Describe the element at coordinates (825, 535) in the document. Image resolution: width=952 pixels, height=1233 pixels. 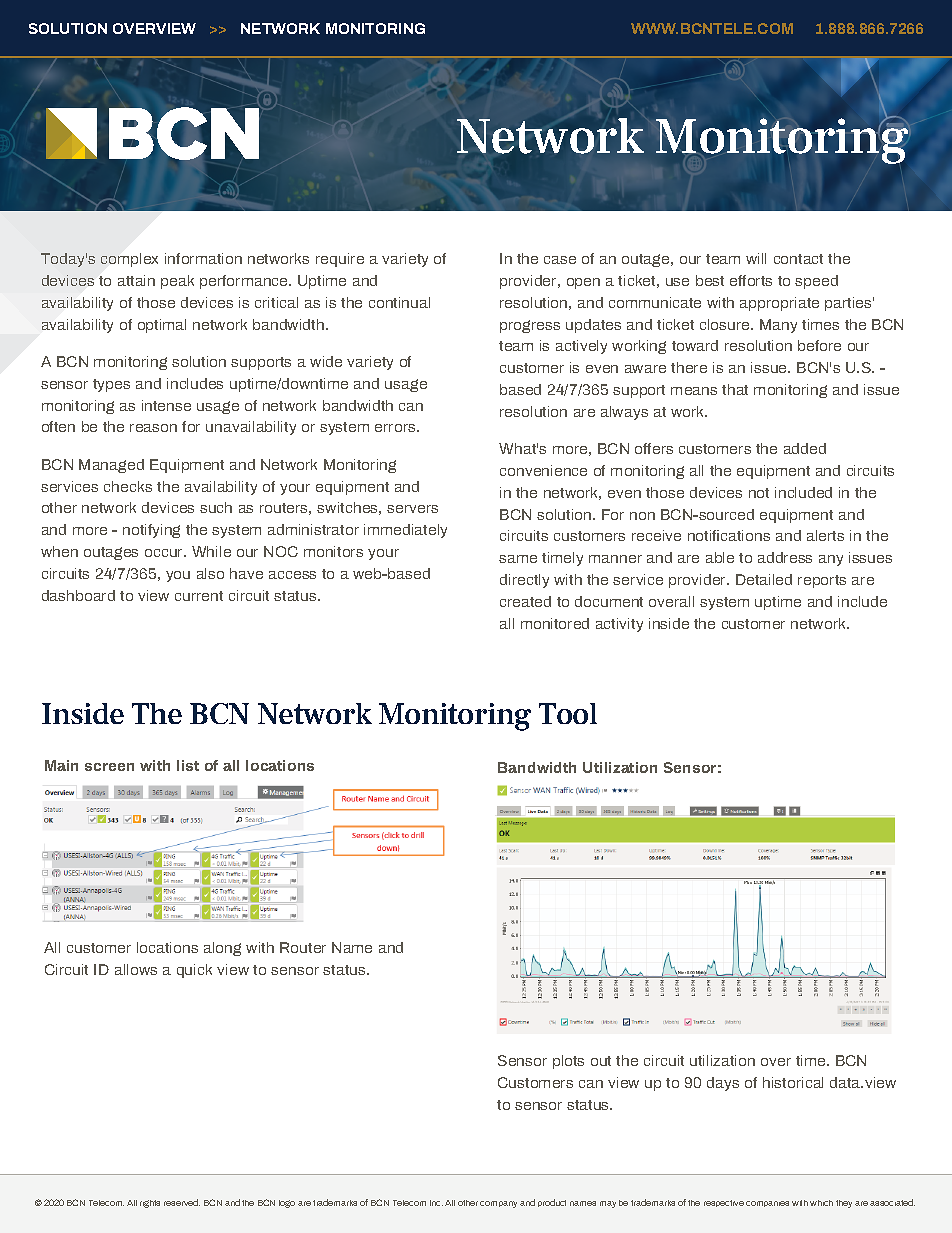
I see `alerts` at that location.
